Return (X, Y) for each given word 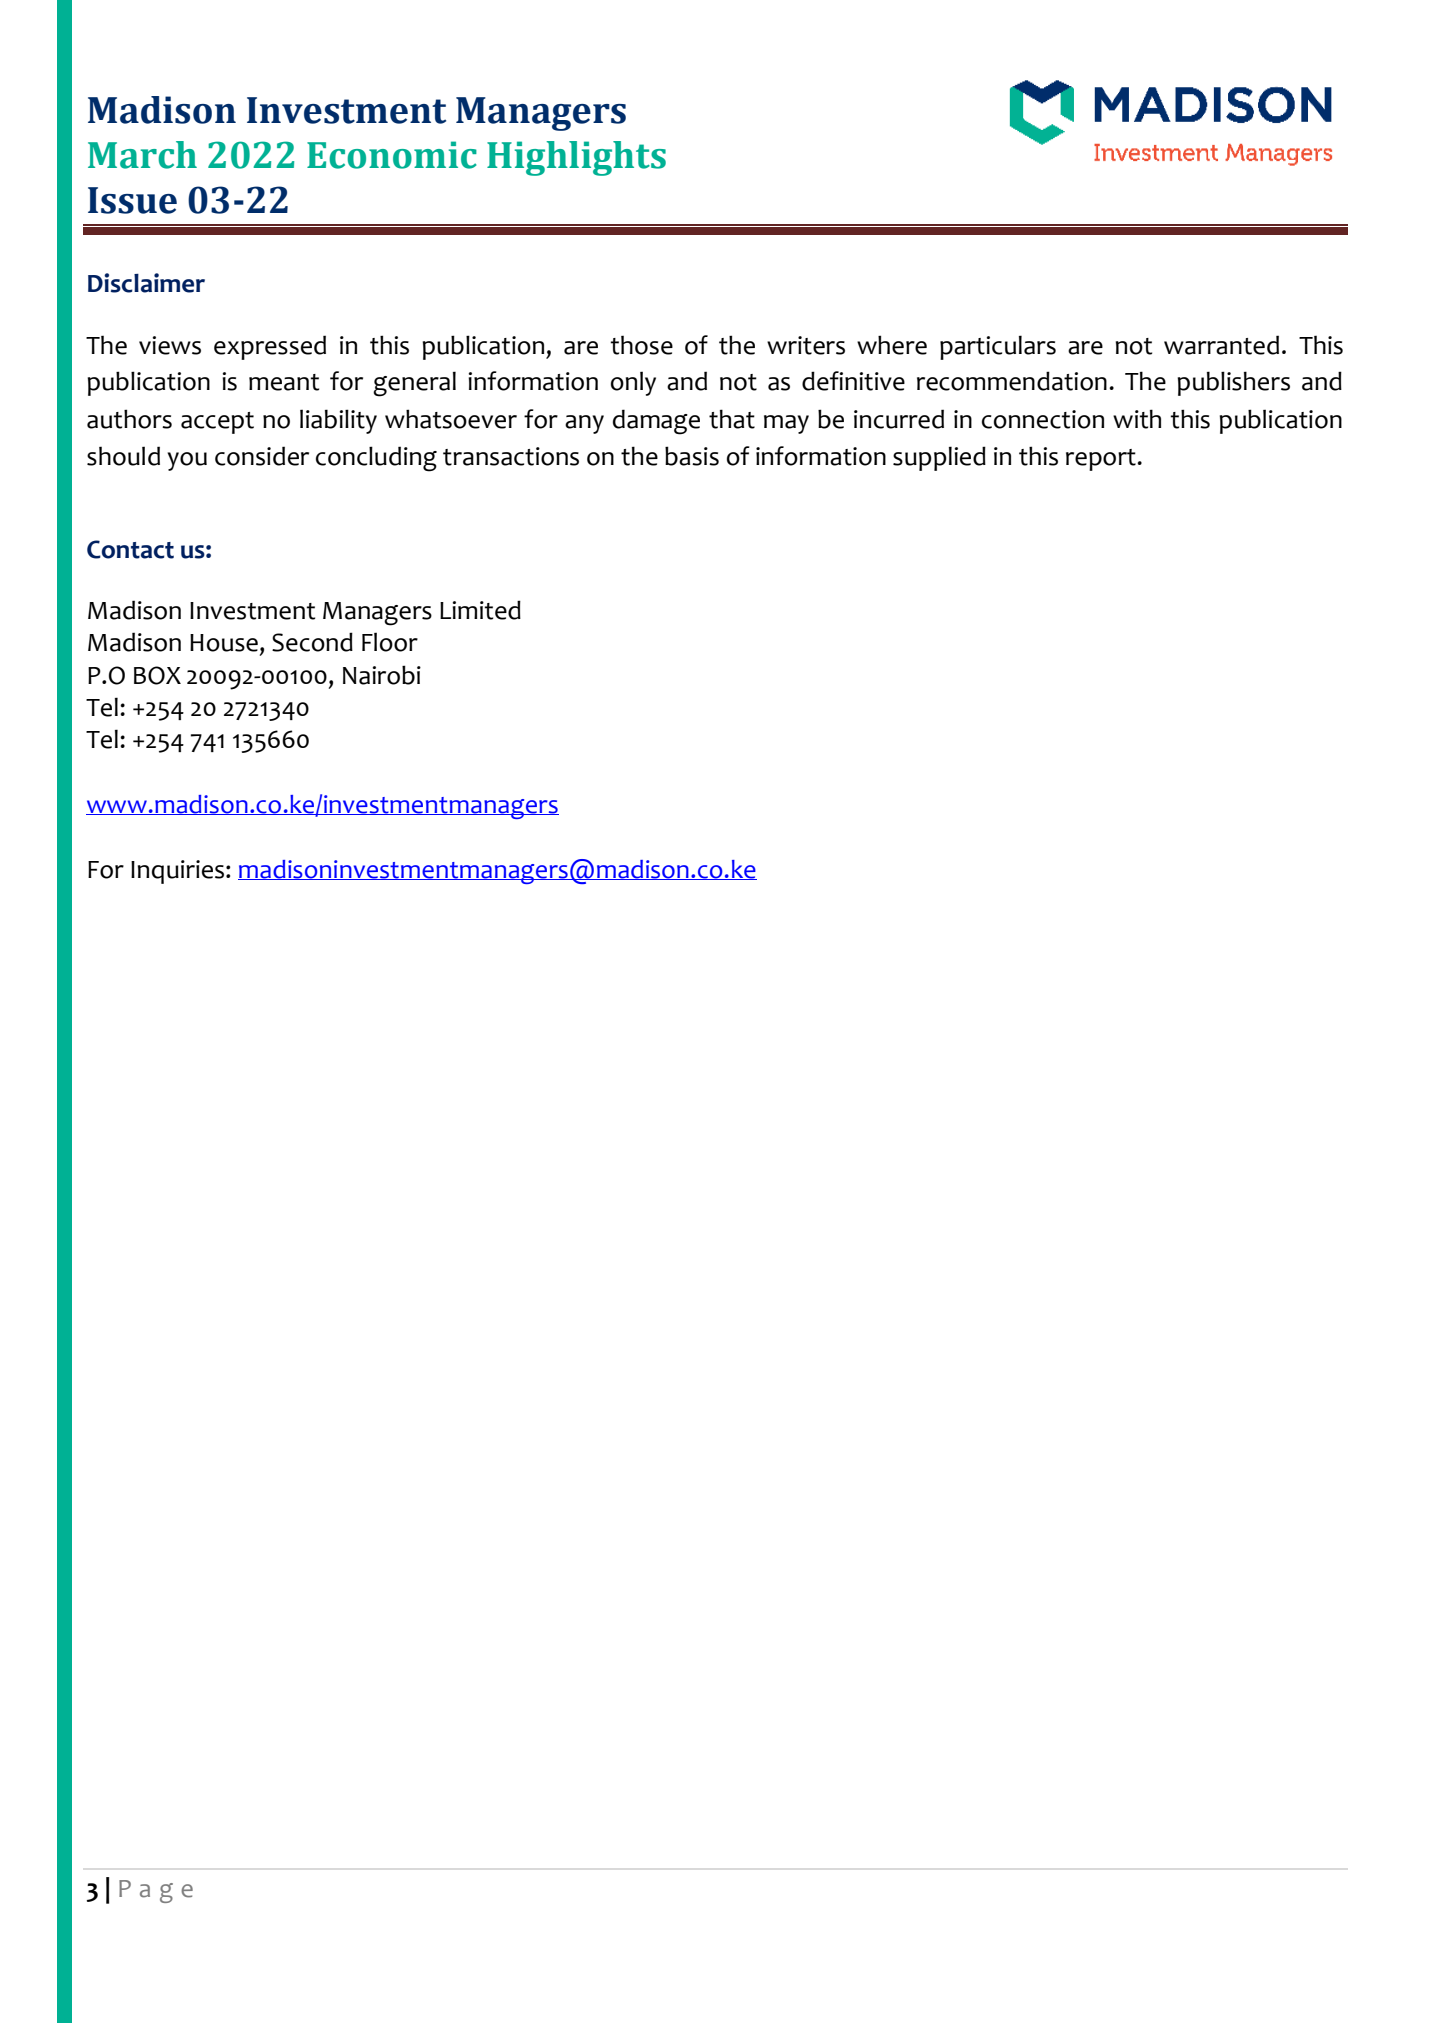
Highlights (576, 158)
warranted (1221, 345)
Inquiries (177, 872)
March (142, 155)
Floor (390, 642)
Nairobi (382, 675)
